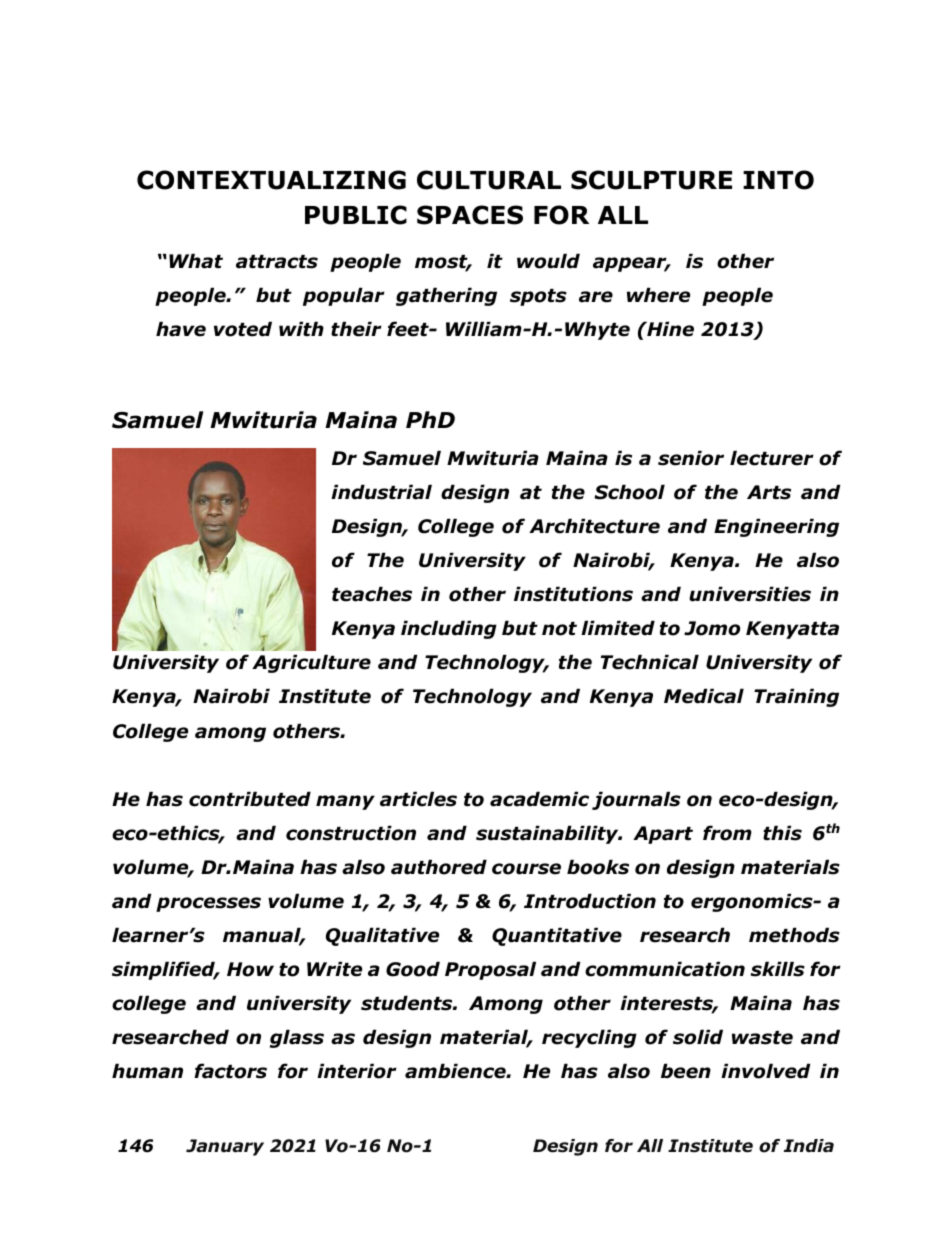  What do you see at coordinates (727, 833) in the image?
I see `from` at bounding box center [727, 833].
